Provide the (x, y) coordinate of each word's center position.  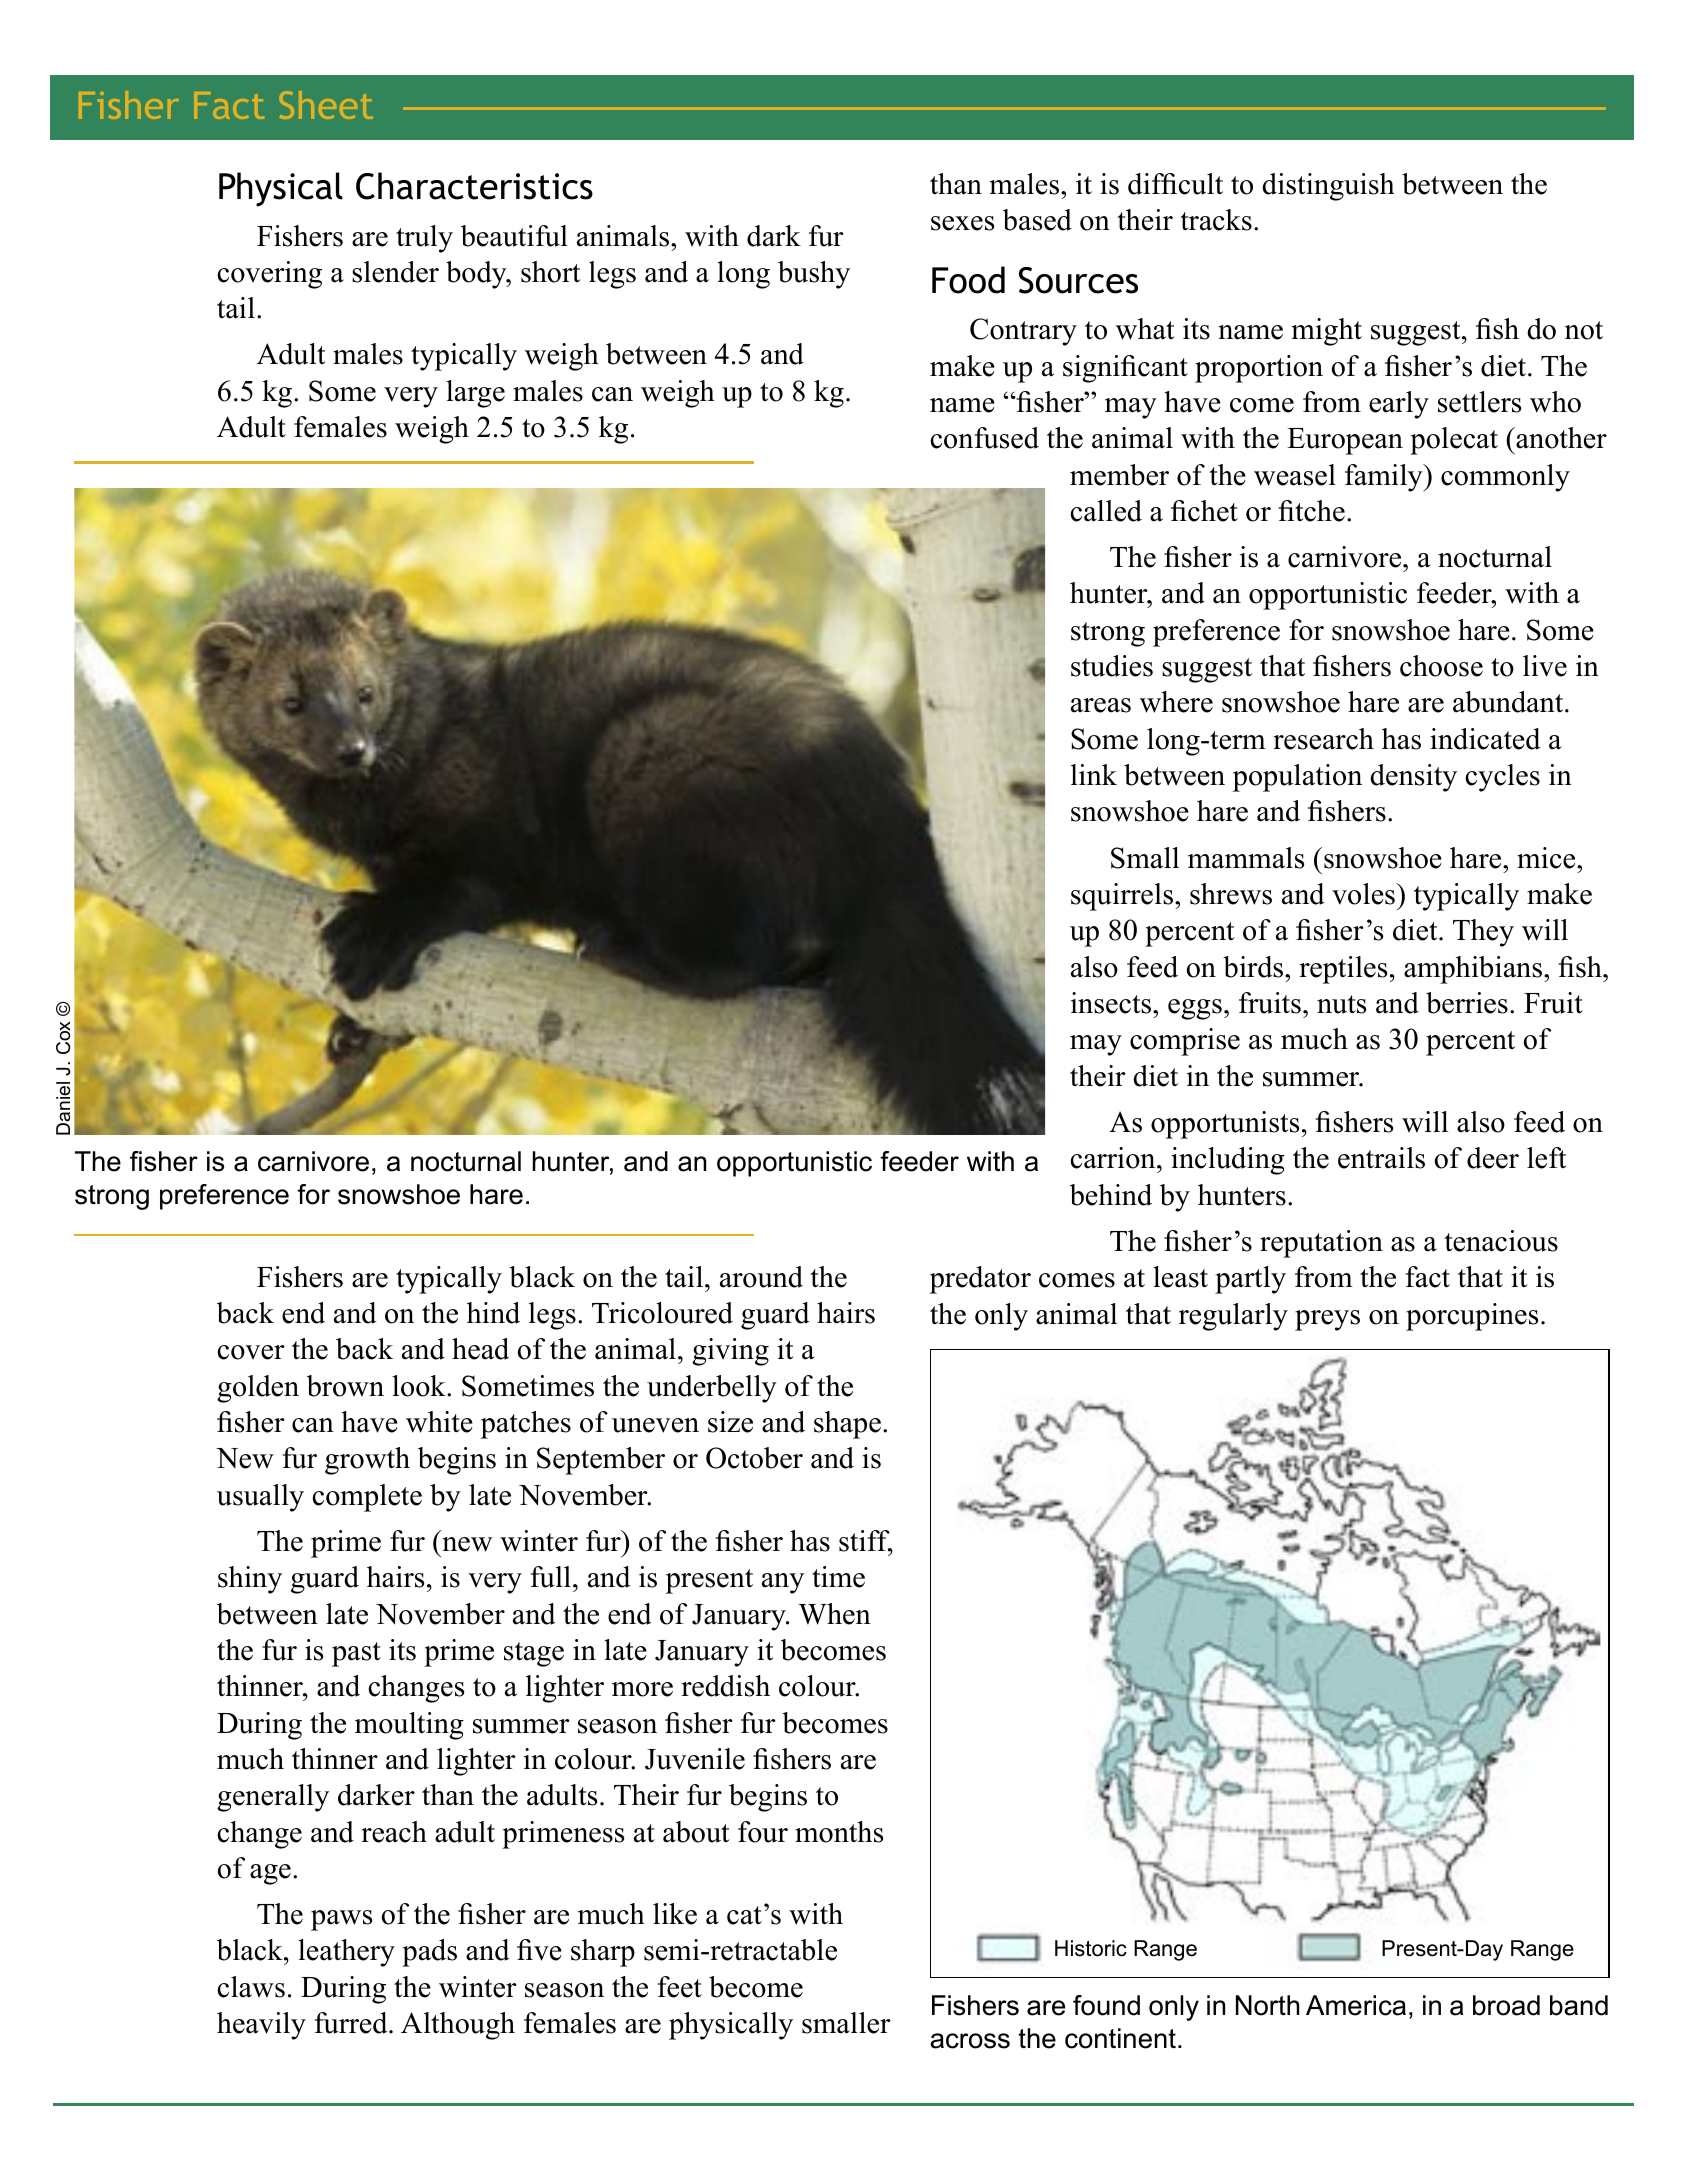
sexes (962, 223)
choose (1441, 666)
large (475, 394)
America (1356, 2005)
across (970, 2041)
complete (367, 1498)
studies (1112, 666)
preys (1327, 1320)
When (835, 1614)
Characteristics (474, 186)
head (480, 1349)
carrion (1114, 1158)
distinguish (1328, 187)
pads (429, 1953)
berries (1467, 1003)
